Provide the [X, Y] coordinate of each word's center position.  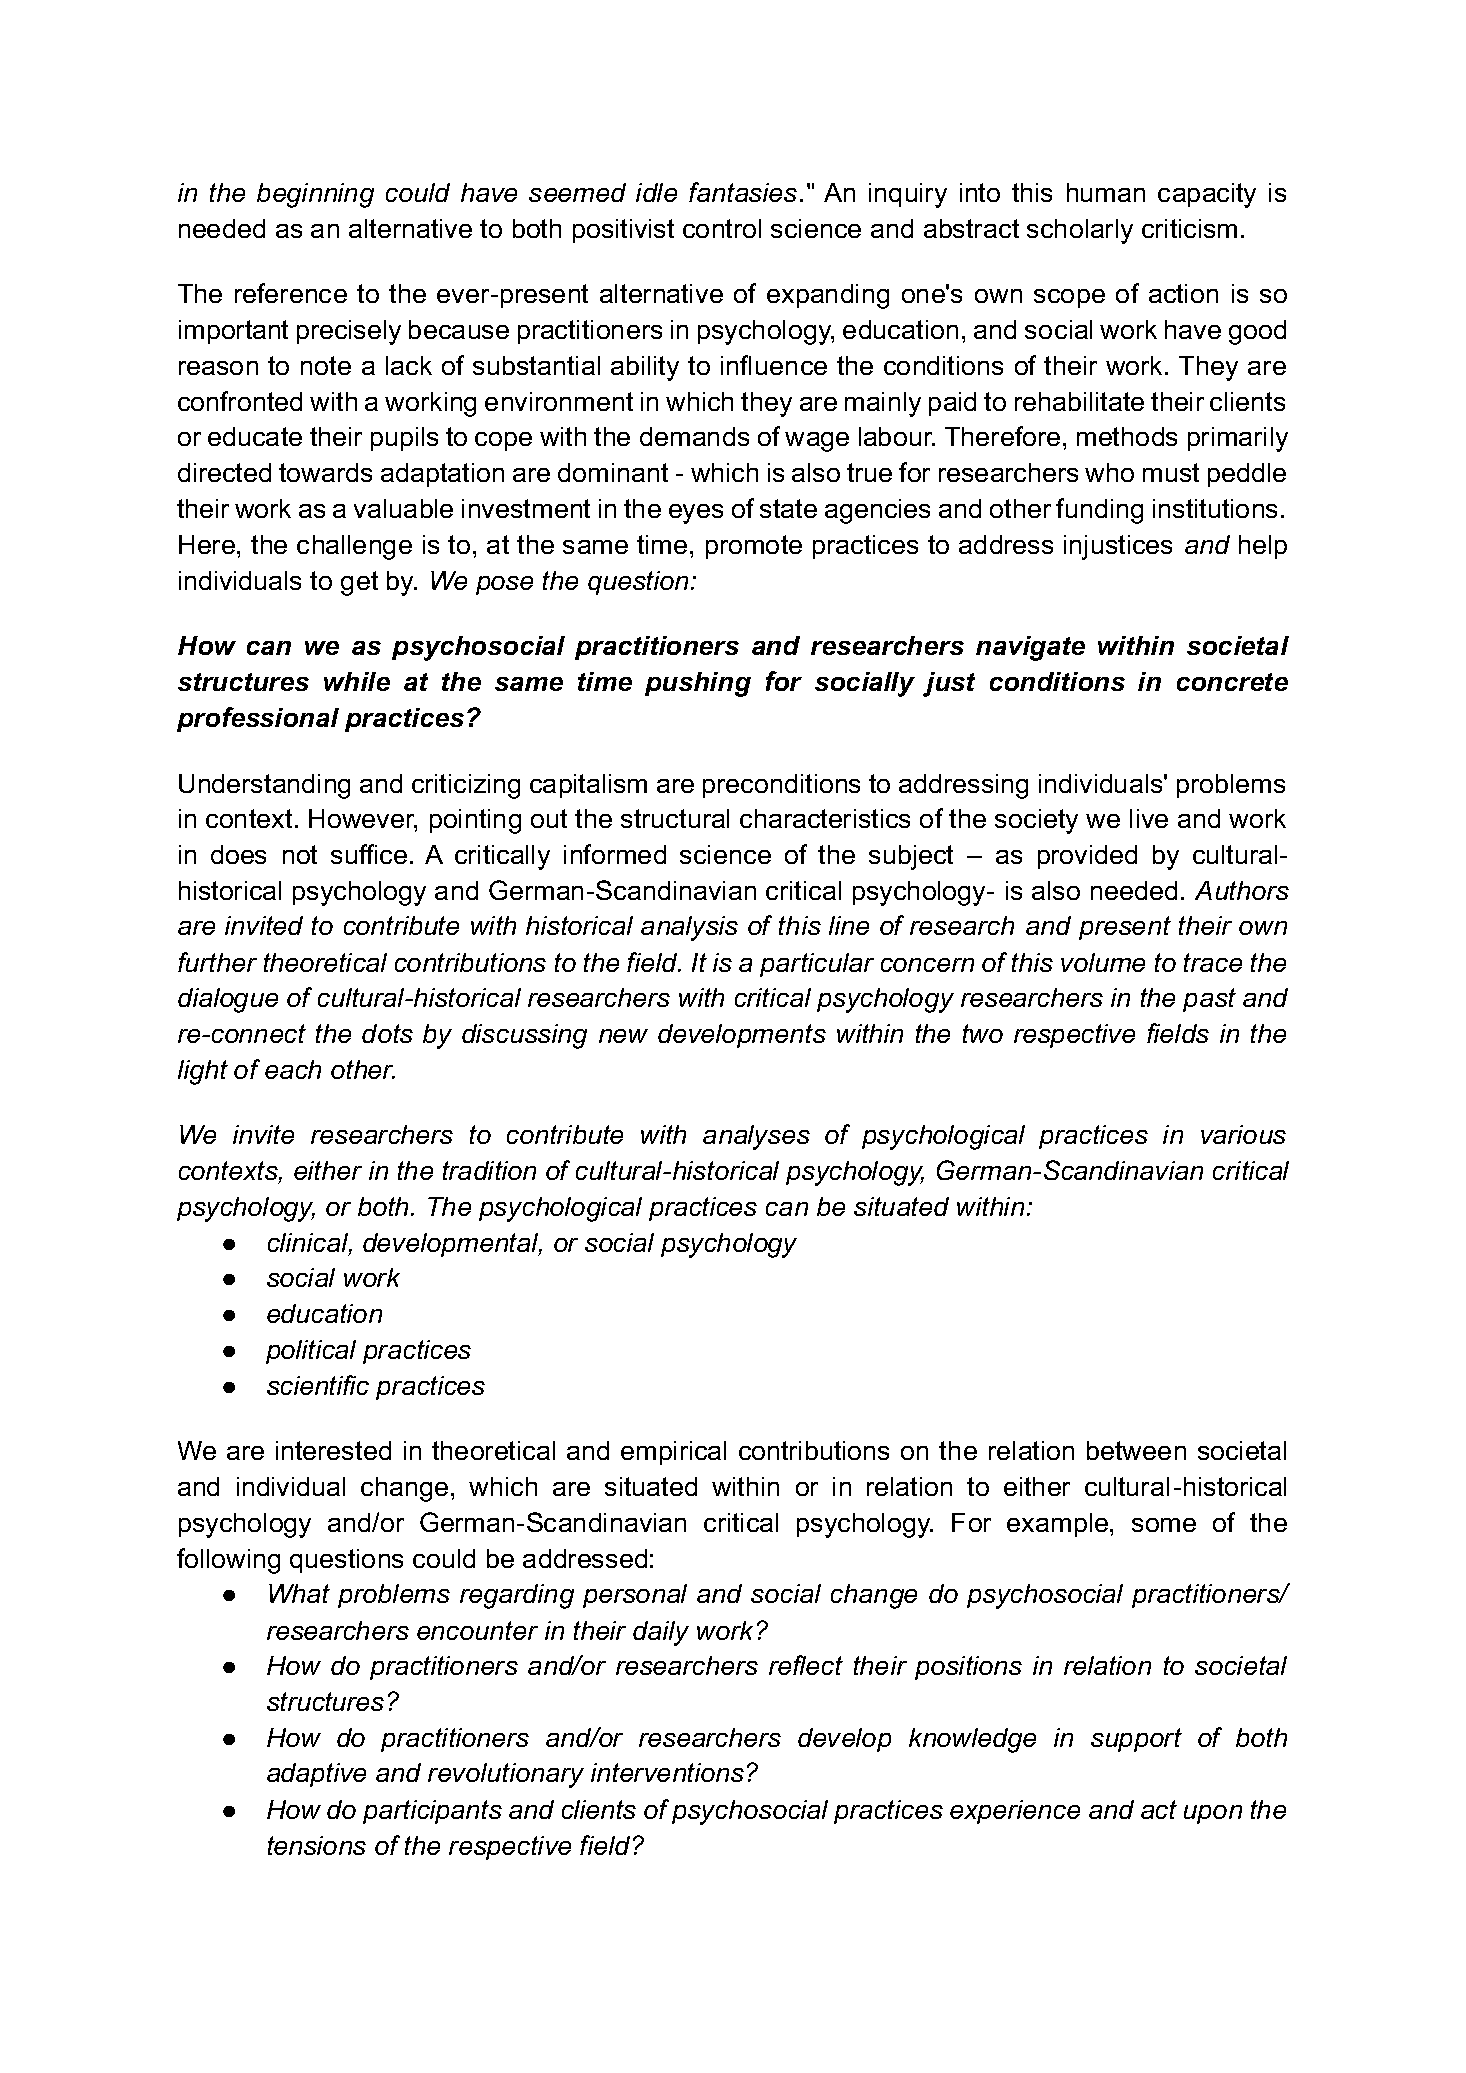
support [1136, 1740]
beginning [315, 195]
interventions [667, 1772]
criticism [1189, 228]
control [722, 228]
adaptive [316, 1775]
